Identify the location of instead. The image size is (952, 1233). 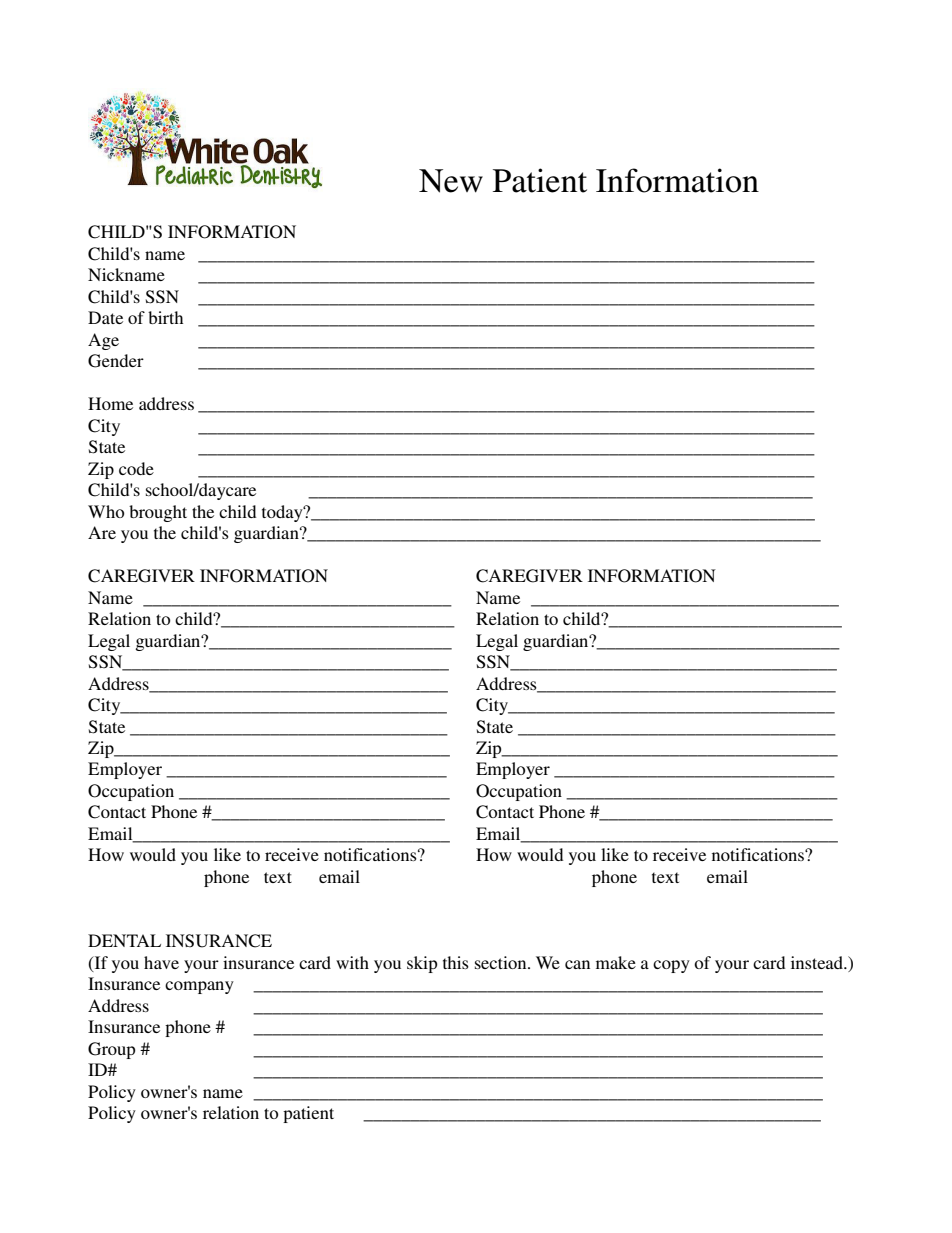
(818, 962).
